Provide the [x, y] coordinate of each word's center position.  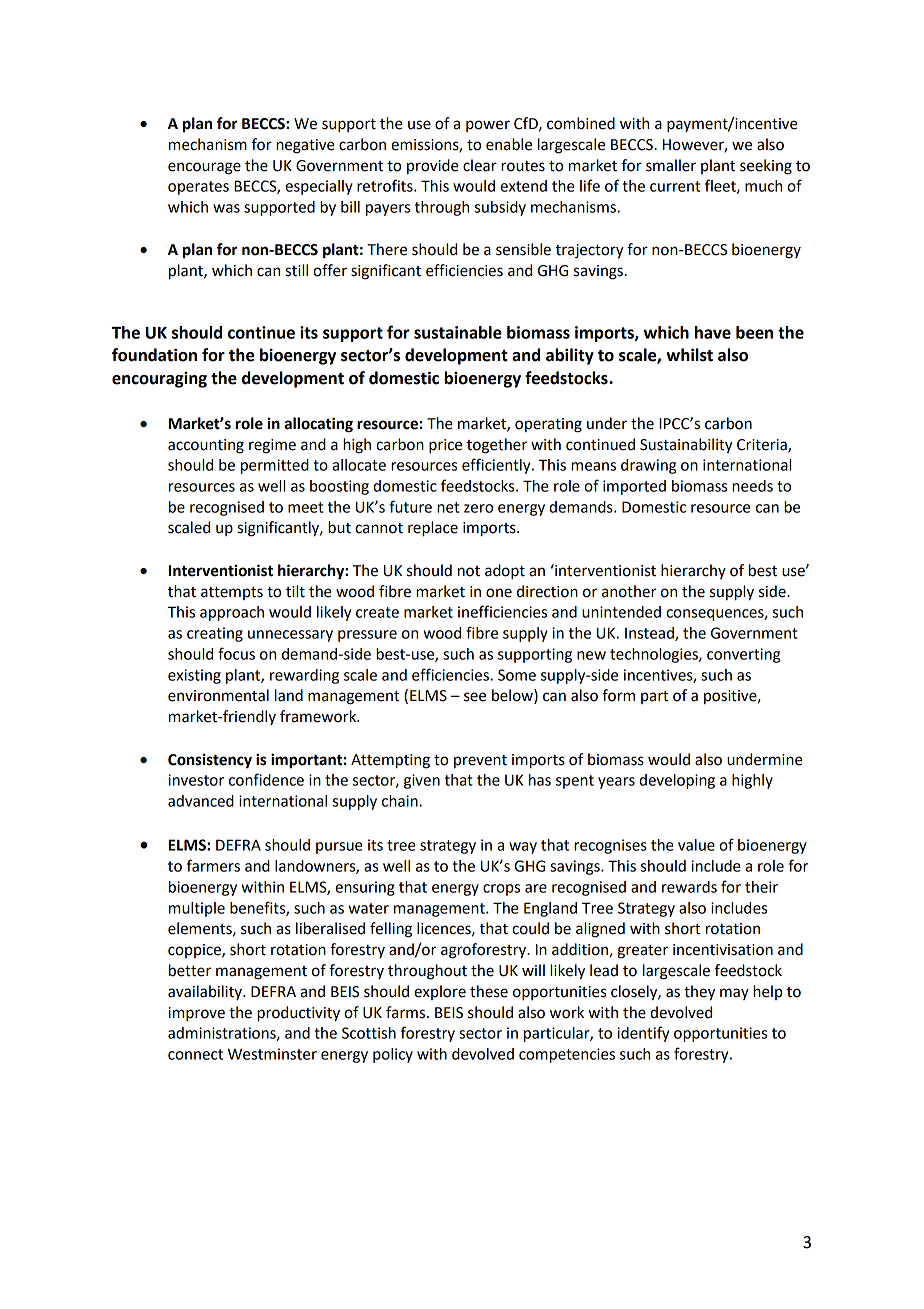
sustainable [458, 332]
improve [197, 1014]
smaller [671, 165]
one [499, 593]
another [629, 591]
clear [480, 165]
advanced [201, 801]
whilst [689, 355]
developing [677, 781]
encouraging [159, 379]
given [422, 781]
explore [440, 992]
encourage [204, 168]
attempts [232, 593]
